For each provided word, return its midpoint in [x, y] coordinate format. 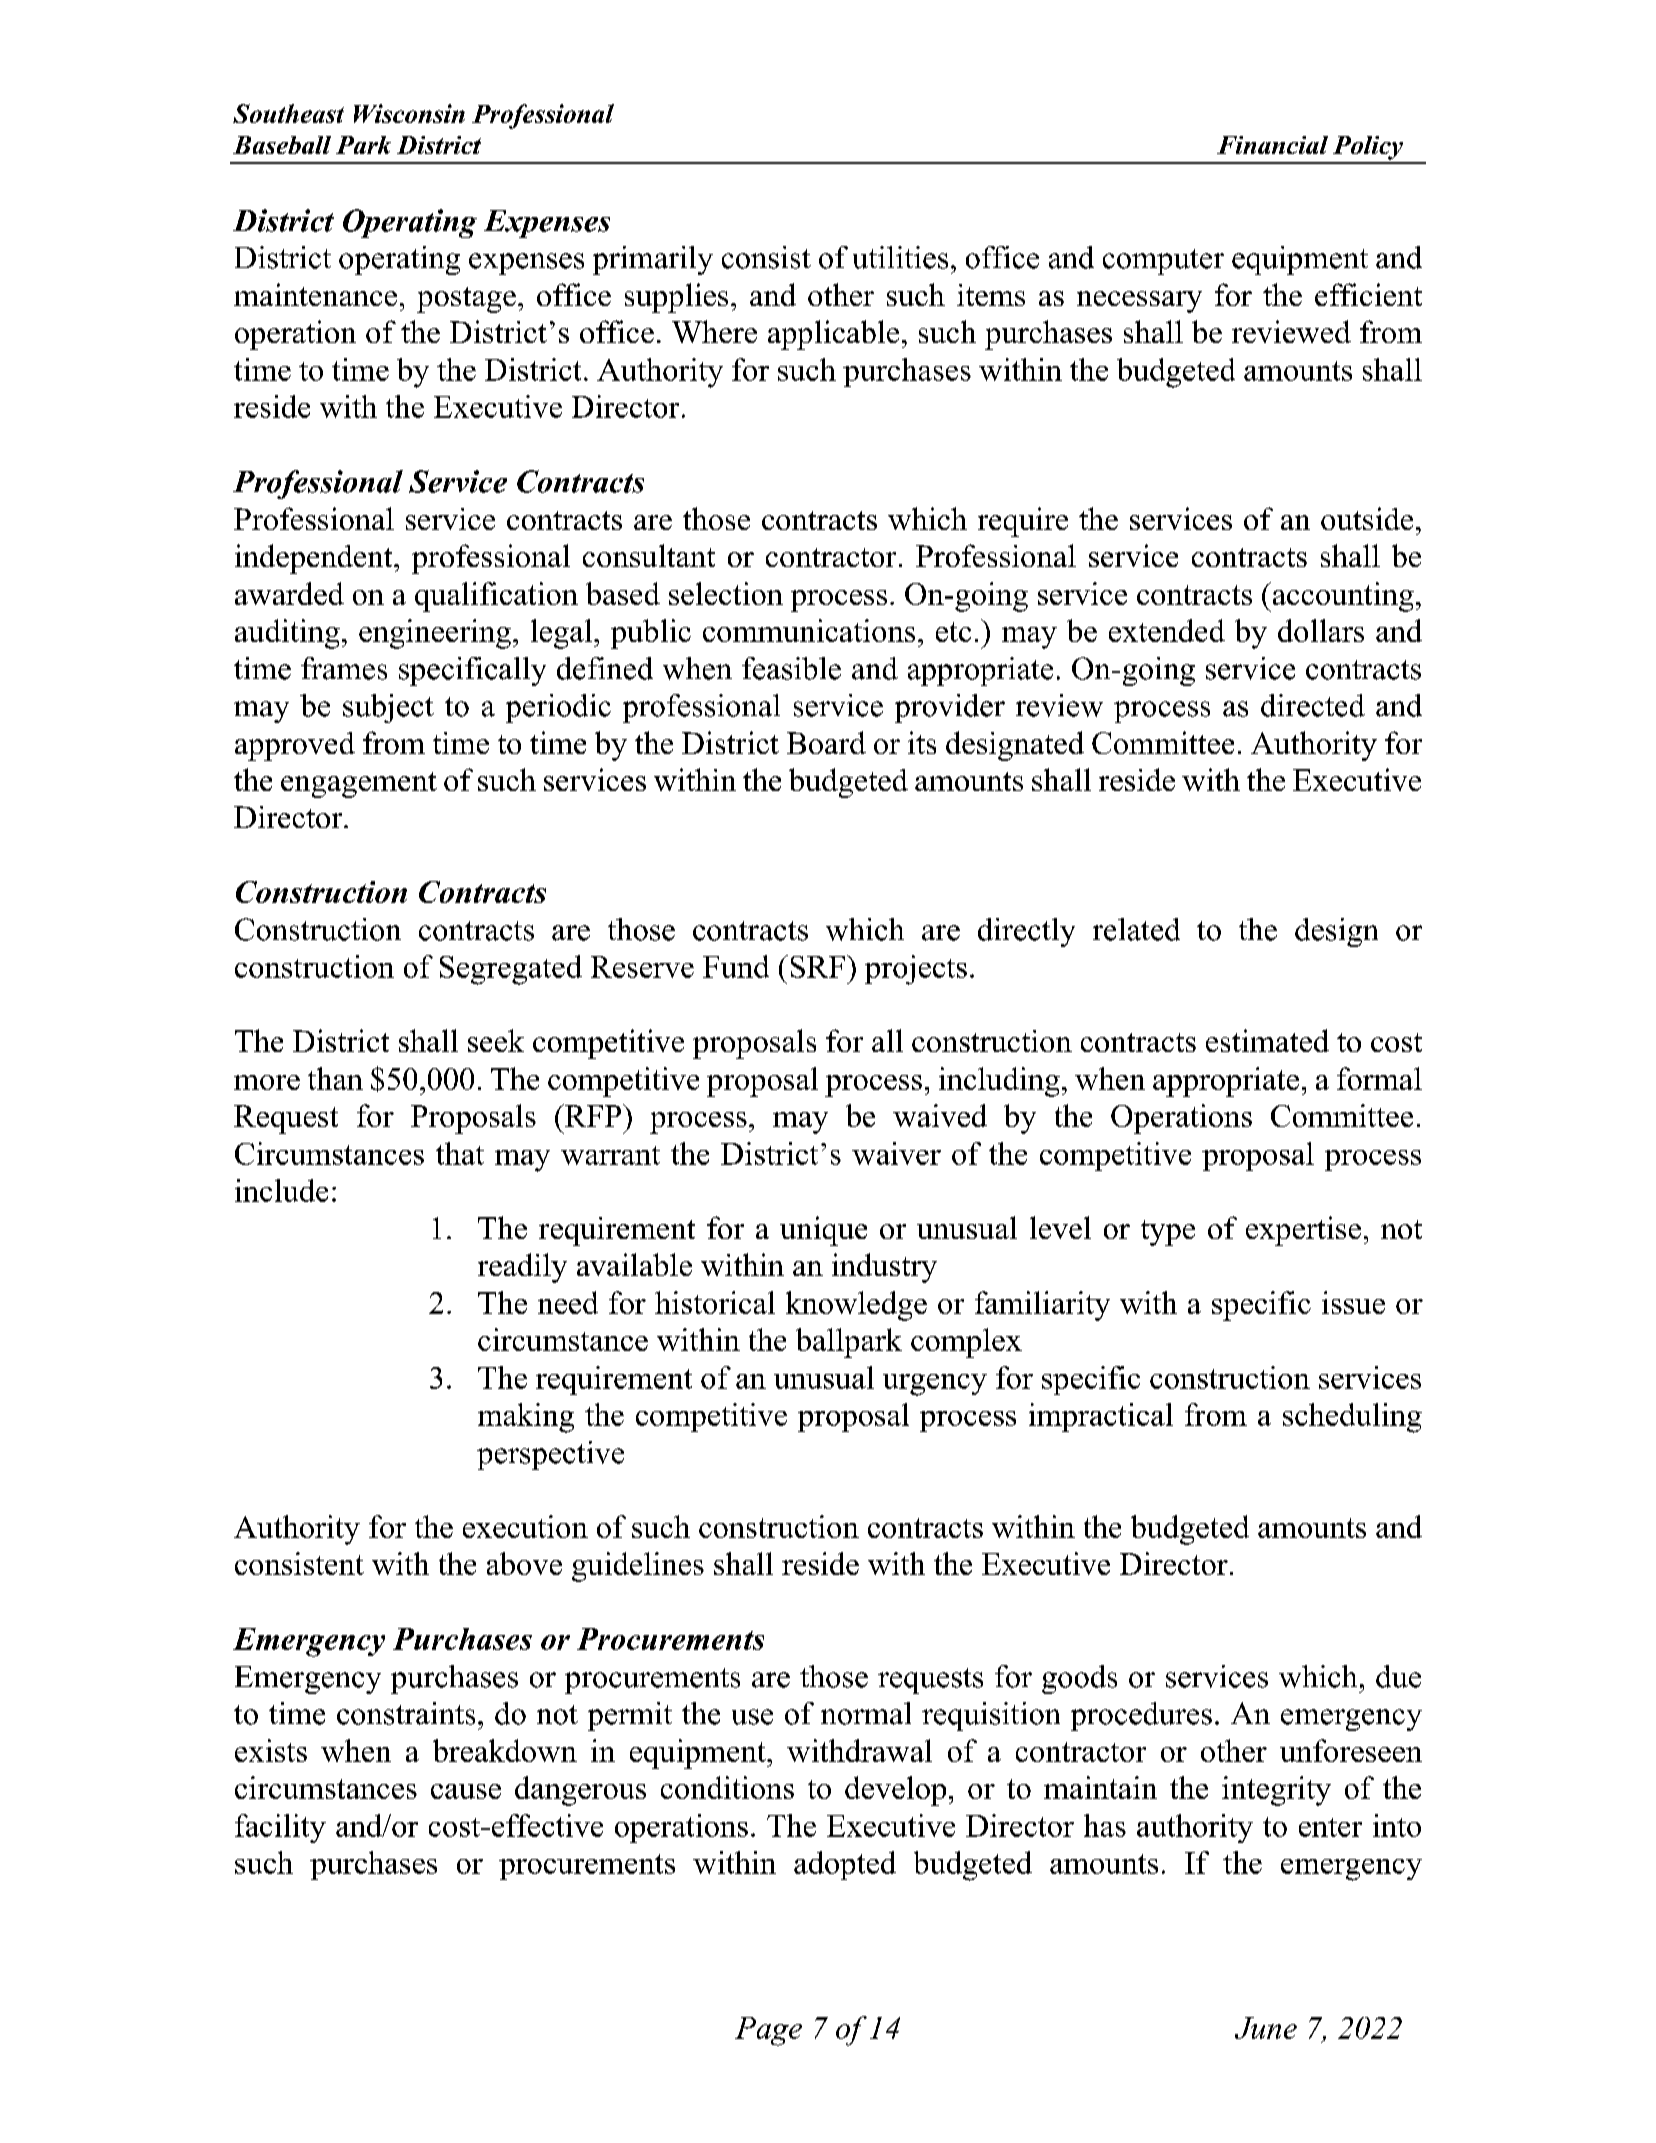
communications [809, 630]
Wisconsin [409, 113]
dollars [1321, 630]
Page [768, 2031]
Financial [1272, 145]
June [1266, 2028]
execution [525, 1526]
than [335, 1078]
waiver [896, 1153]
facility [280, 1828]
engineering [435, 634]
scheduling [1352, 1418]
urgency [935, 1385]
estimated [1267, 1040]
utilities [900, 257]
